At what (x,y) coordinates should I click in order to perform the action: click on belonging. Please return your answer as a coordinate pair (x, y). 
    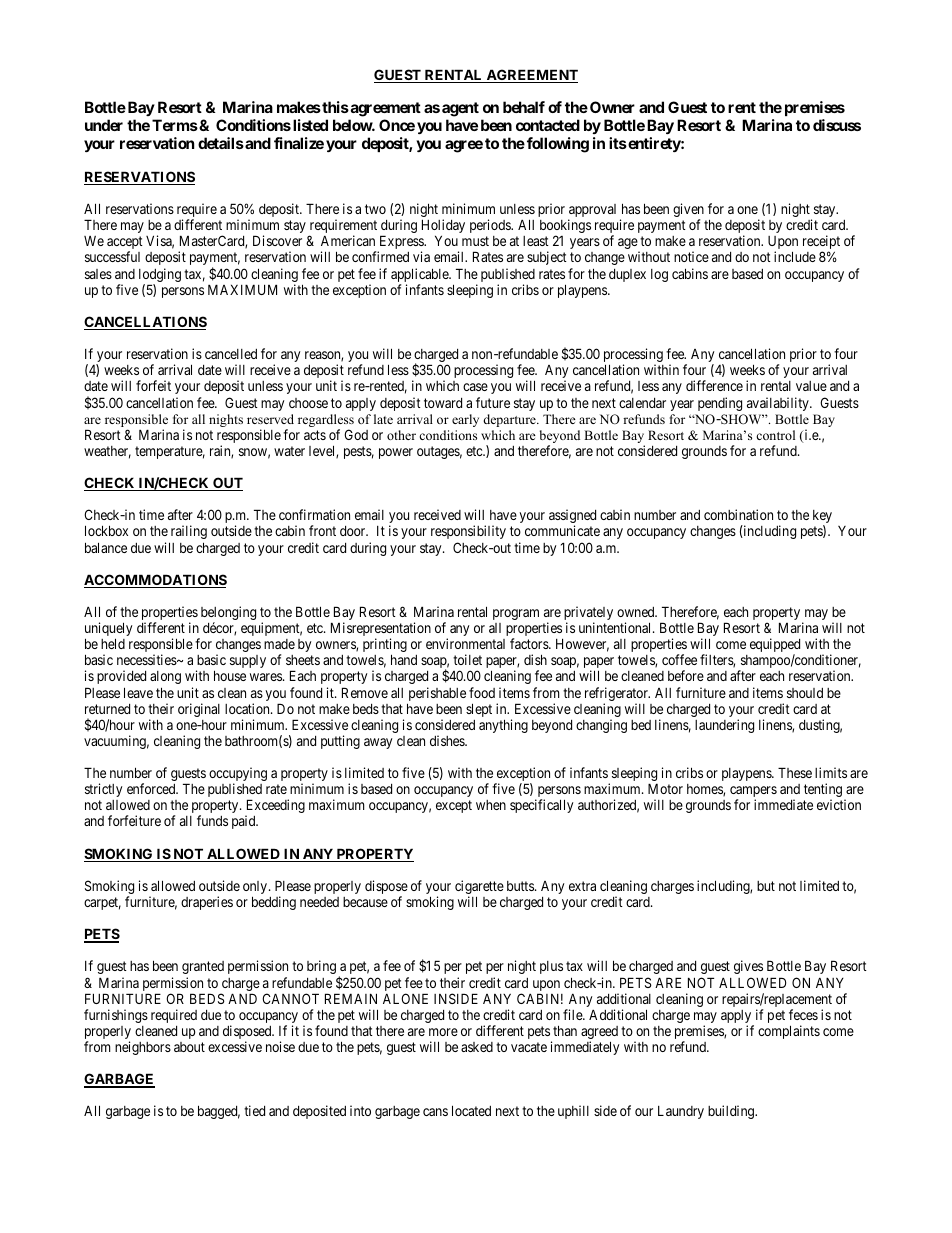
    Looking at the image, I should click on (228, 614).
